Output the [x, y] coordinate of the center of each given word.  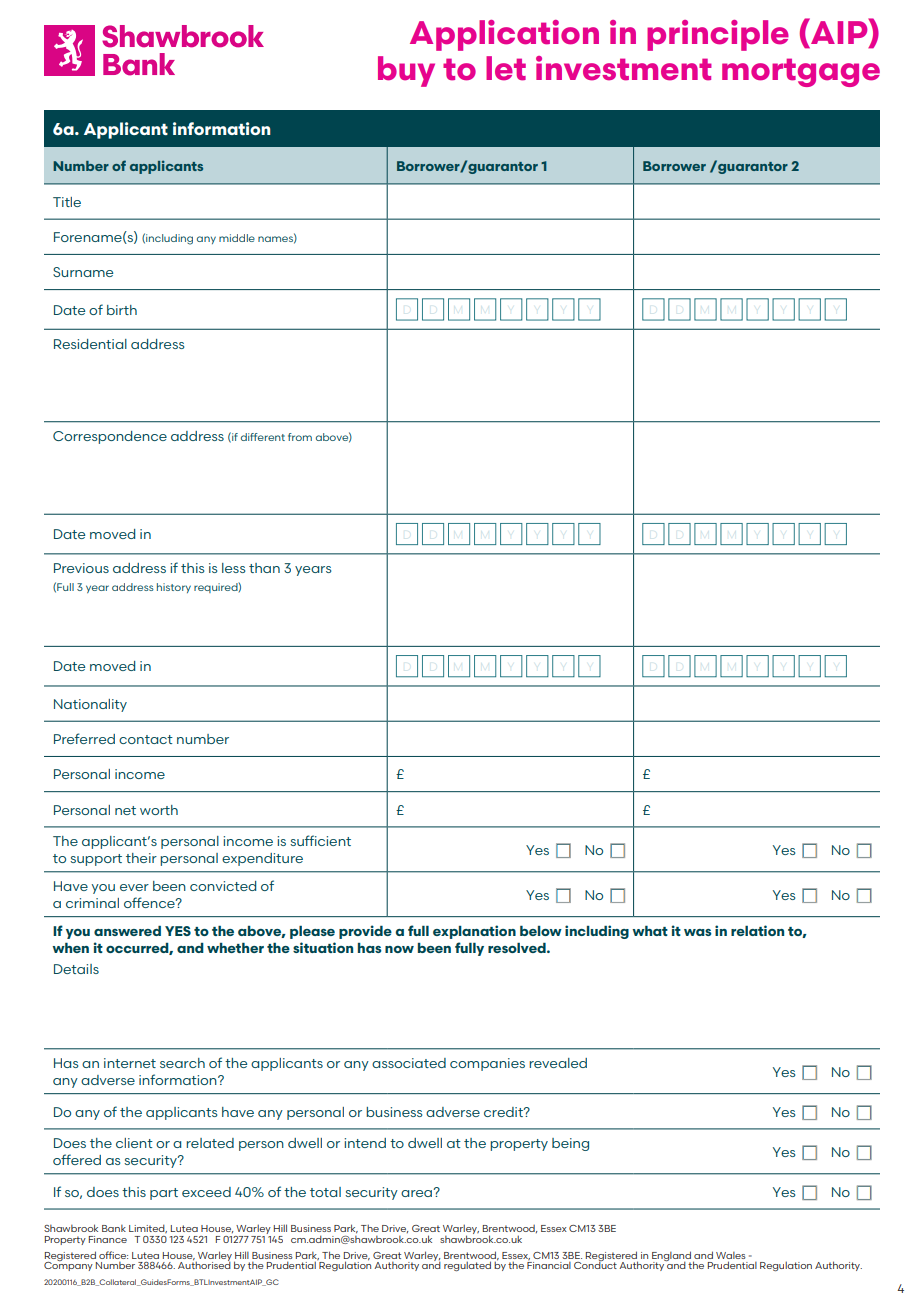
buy [406, 71]
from [300, 437]
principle [718, 35]
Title [67, 202]
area [417, 1193]
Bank [114, 1228]
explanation [474, 932]
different [263, 437]
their [141, 858]
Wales [731, 1255]
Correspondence [110, 437]
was [698, 932]
